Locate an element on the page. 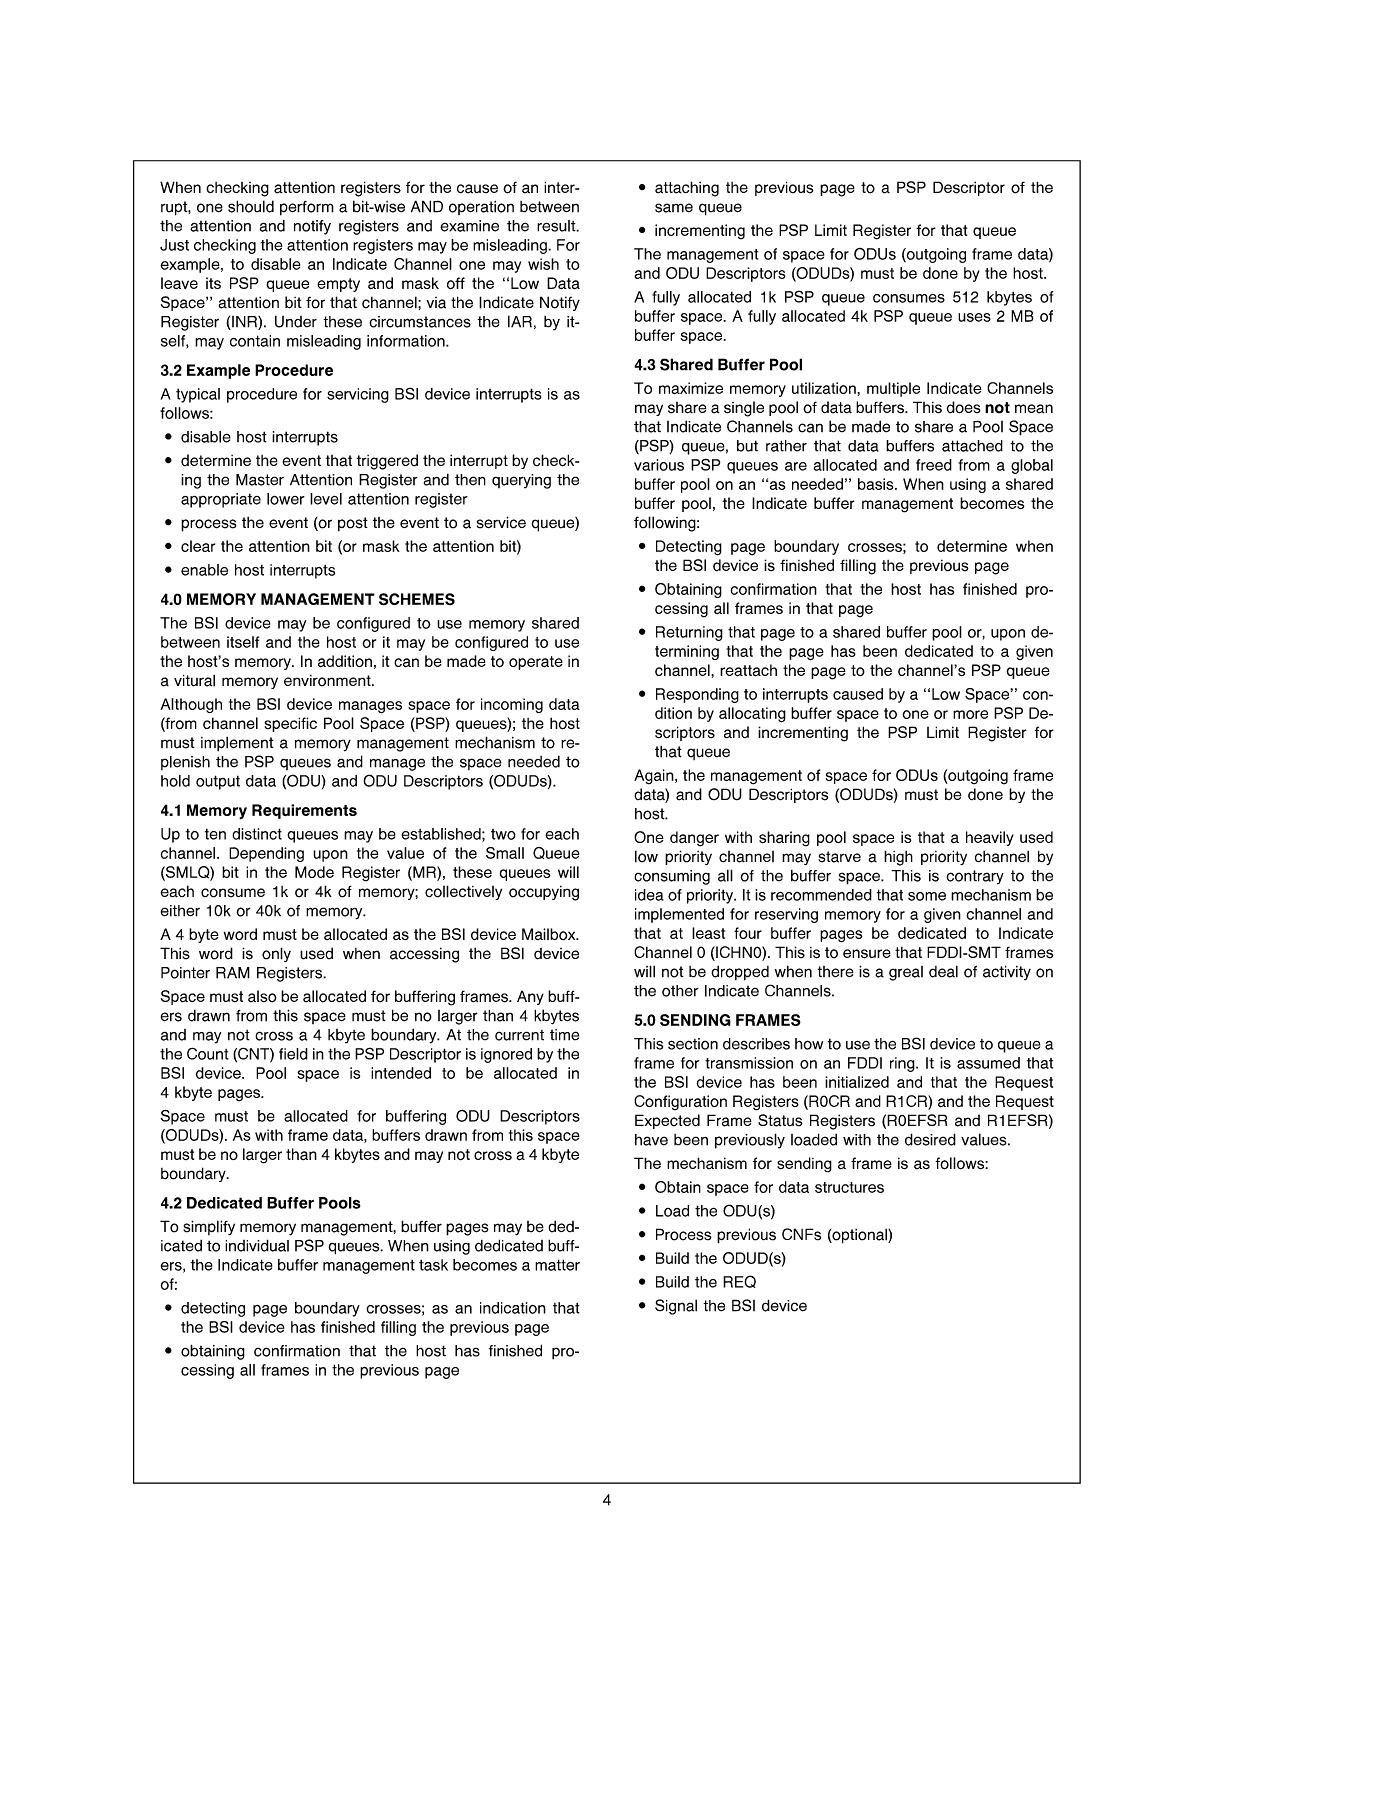  uses is located at coordinates (974, 317).
